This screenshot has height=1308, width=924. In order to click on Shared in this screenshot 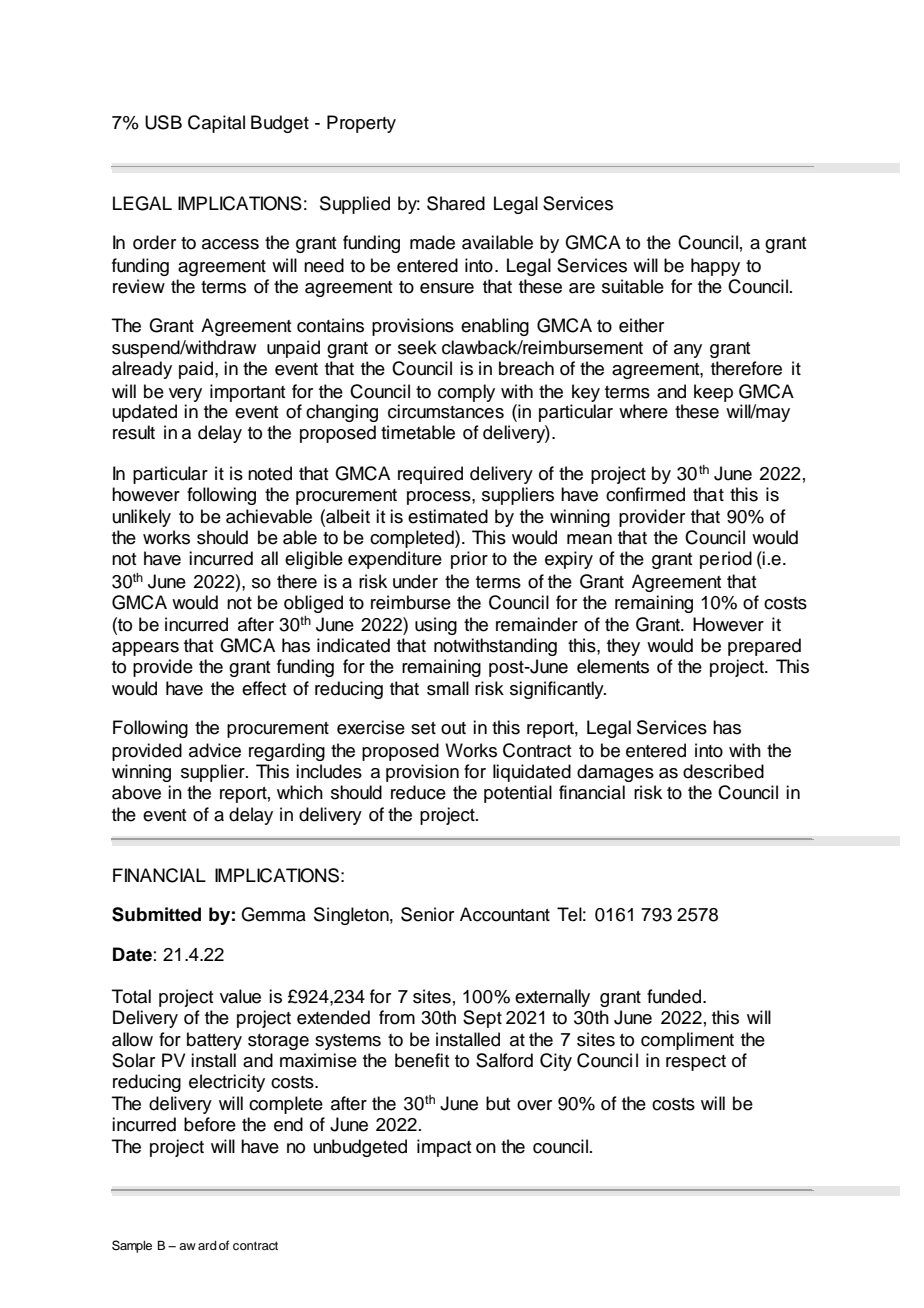, I will do `click(456, 203)`.
